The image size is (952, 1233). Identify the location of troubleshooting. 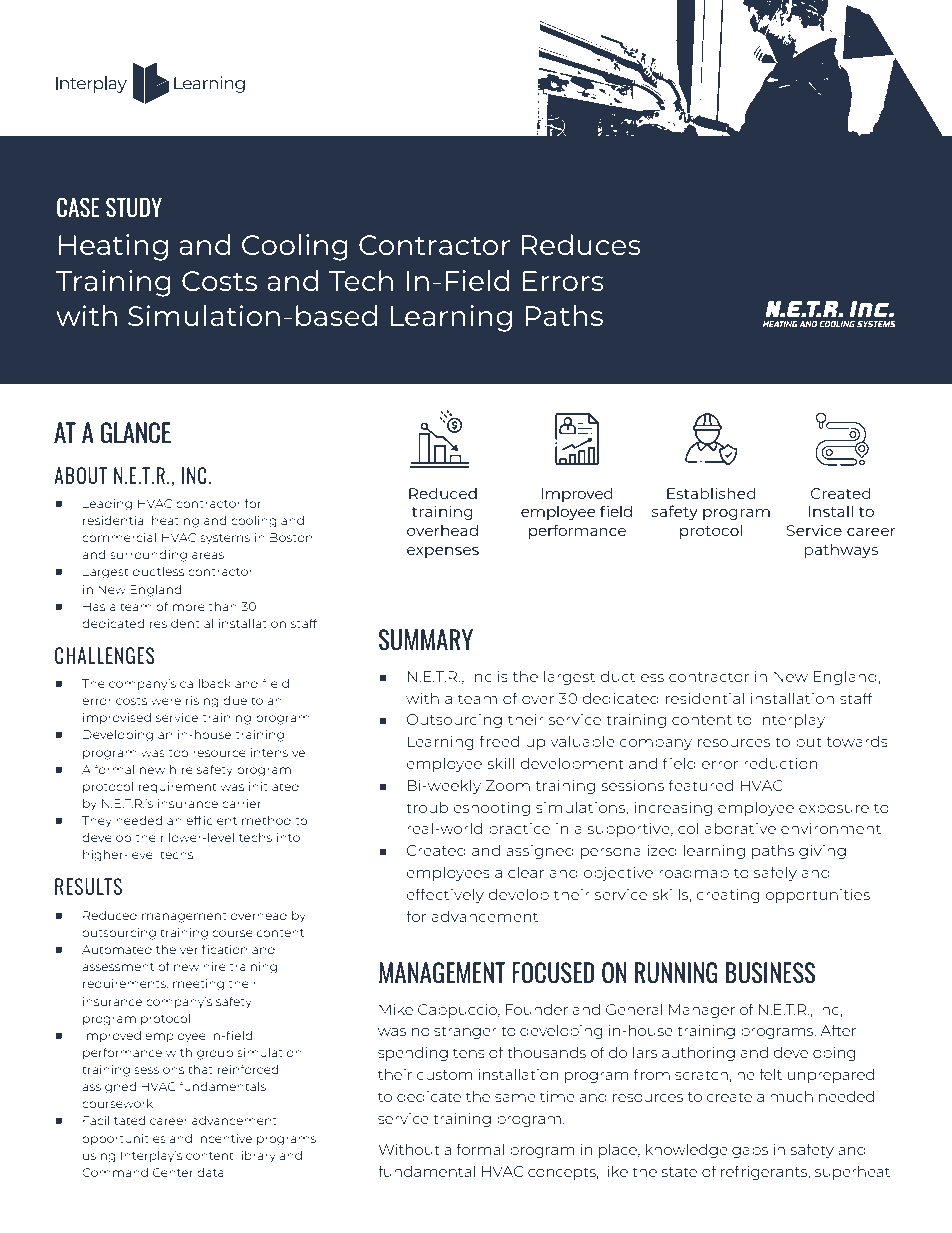
(468, 808).
